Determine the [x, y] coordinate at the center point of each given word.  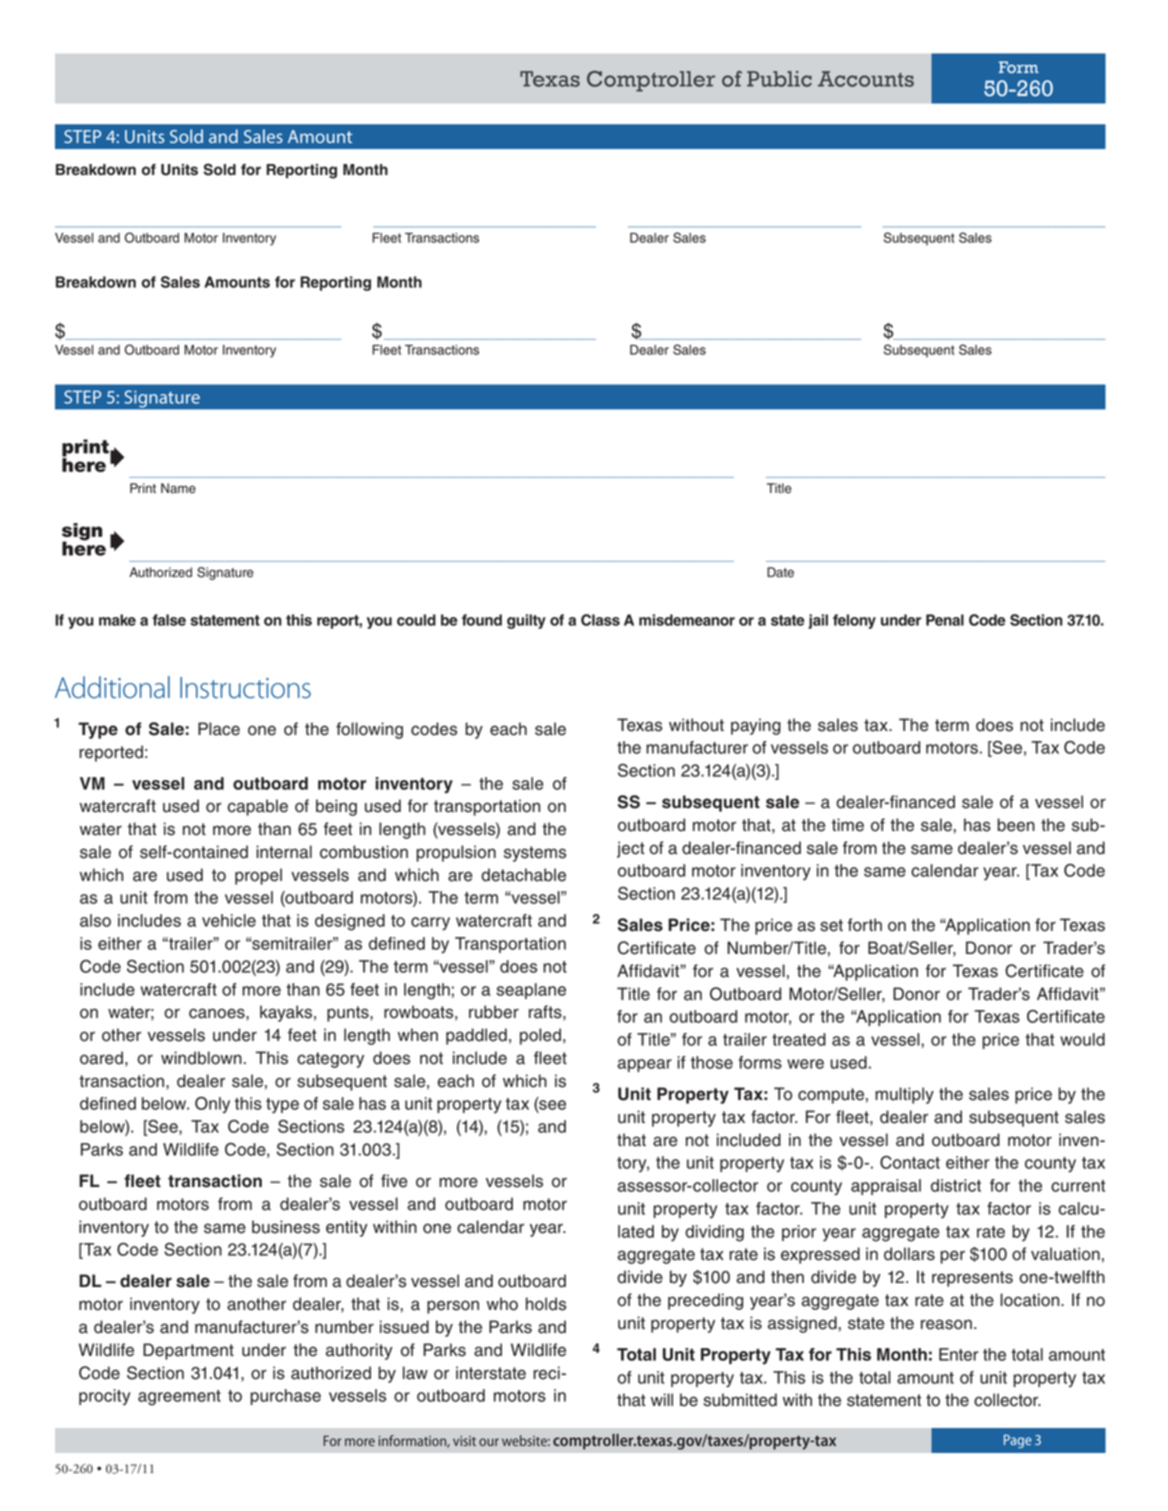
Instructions [245, 688]
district [956, 1185]
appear [644, 1065]
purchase [285, 1397]
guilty [526, 621]
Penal [945, 620]
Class [600, 620]
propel [258, 876]
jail [818, 621]
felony [854, 621]
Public [779, 79]
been [1016, 825]
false [169, 620]
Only [212, 1105]
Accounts [866, 79]
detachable [523, 875]
